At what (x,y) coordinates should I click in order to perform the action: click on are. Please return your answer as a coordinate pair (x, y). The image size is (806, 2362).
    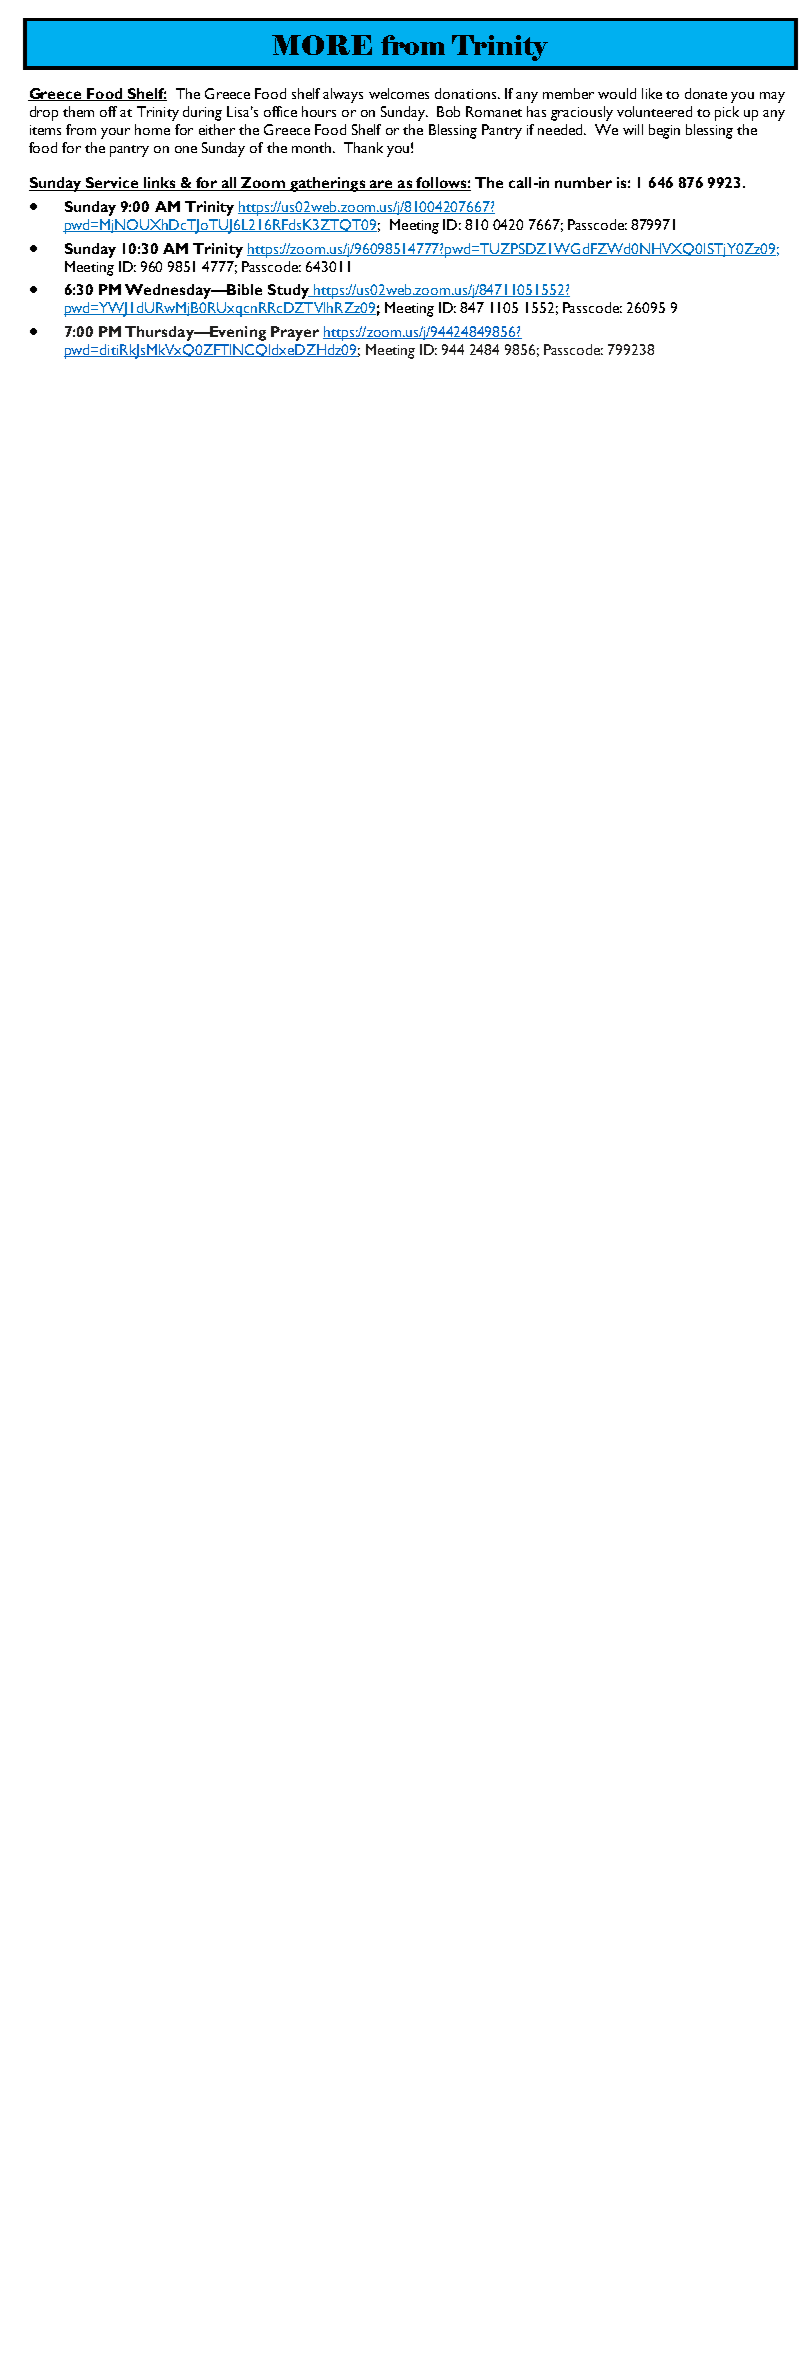
    Looking at the image, I should click on (381, 185).
